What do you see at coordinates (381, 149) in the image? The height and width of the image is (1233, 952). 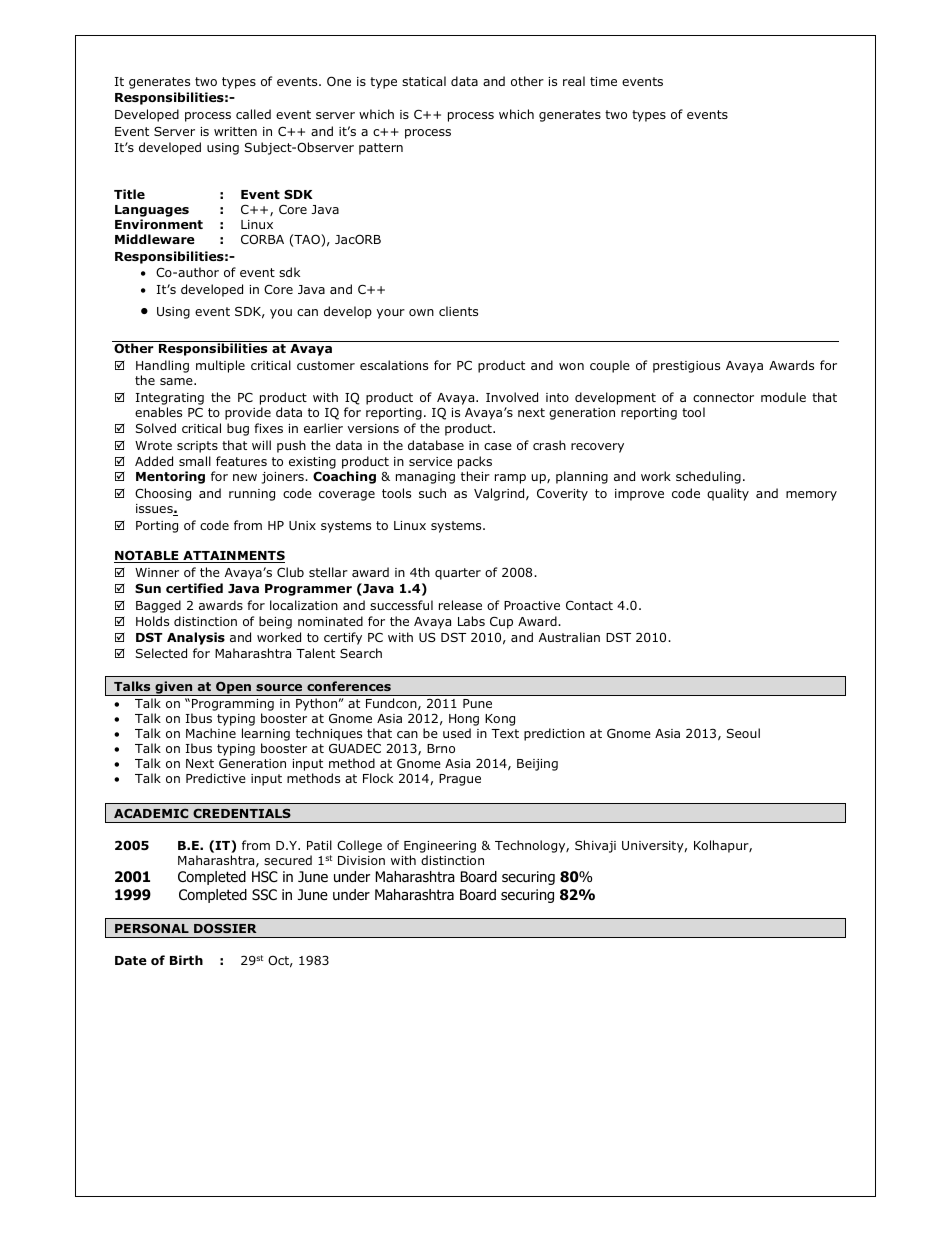 I see `pattern` at bounding box center [381, 149].
